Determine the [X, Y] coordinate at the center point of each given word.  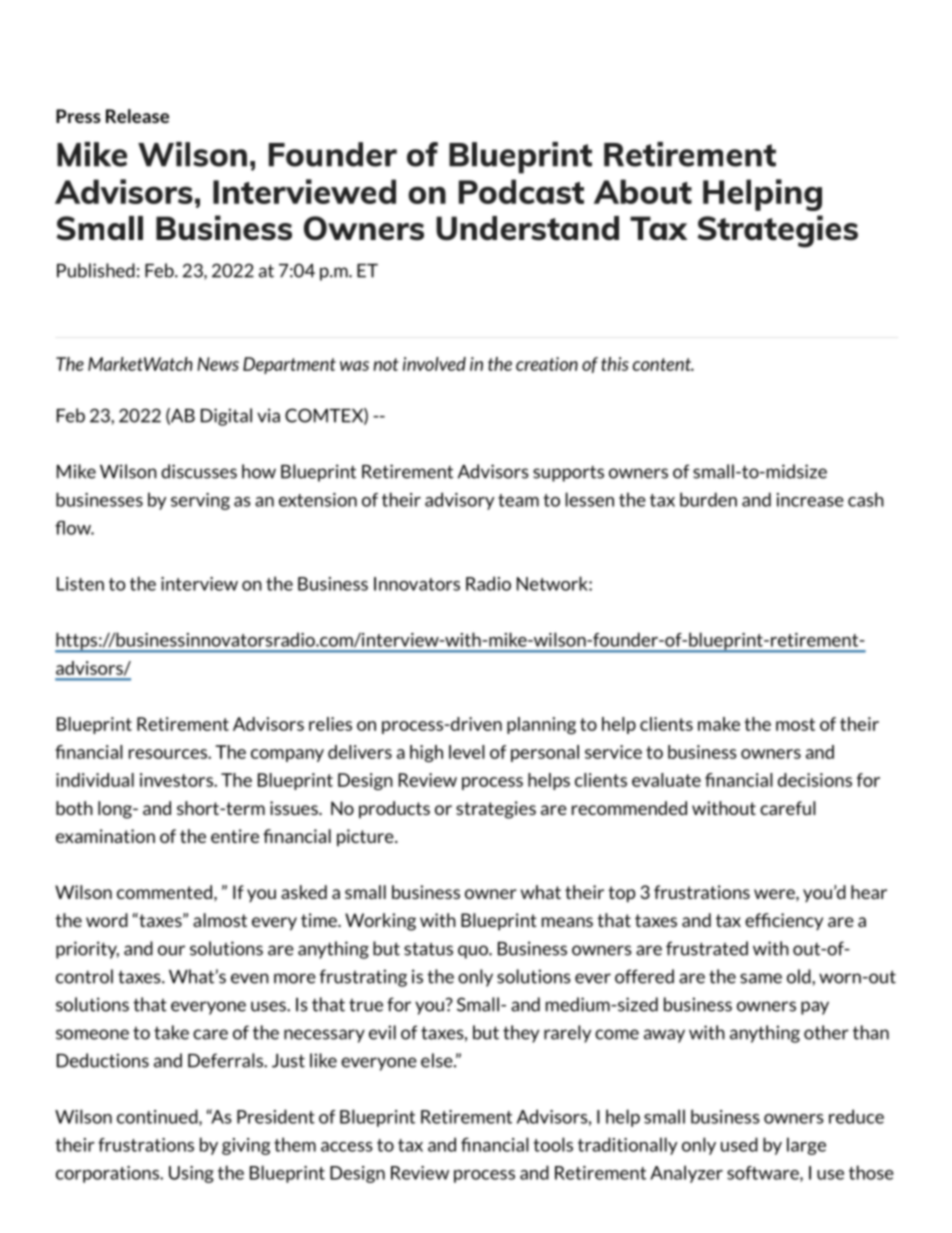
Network [553, 583]
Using [191, 1174]
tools [553, 1144]
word [107, 920]
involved [434, 364]
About [643, 191]
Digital [226, 417]
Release [137, 116]
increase [810, 500]
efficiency [784, 921]
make [719, 724]
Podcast [521, 191]
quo [474, 952]
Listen [80, 584]
